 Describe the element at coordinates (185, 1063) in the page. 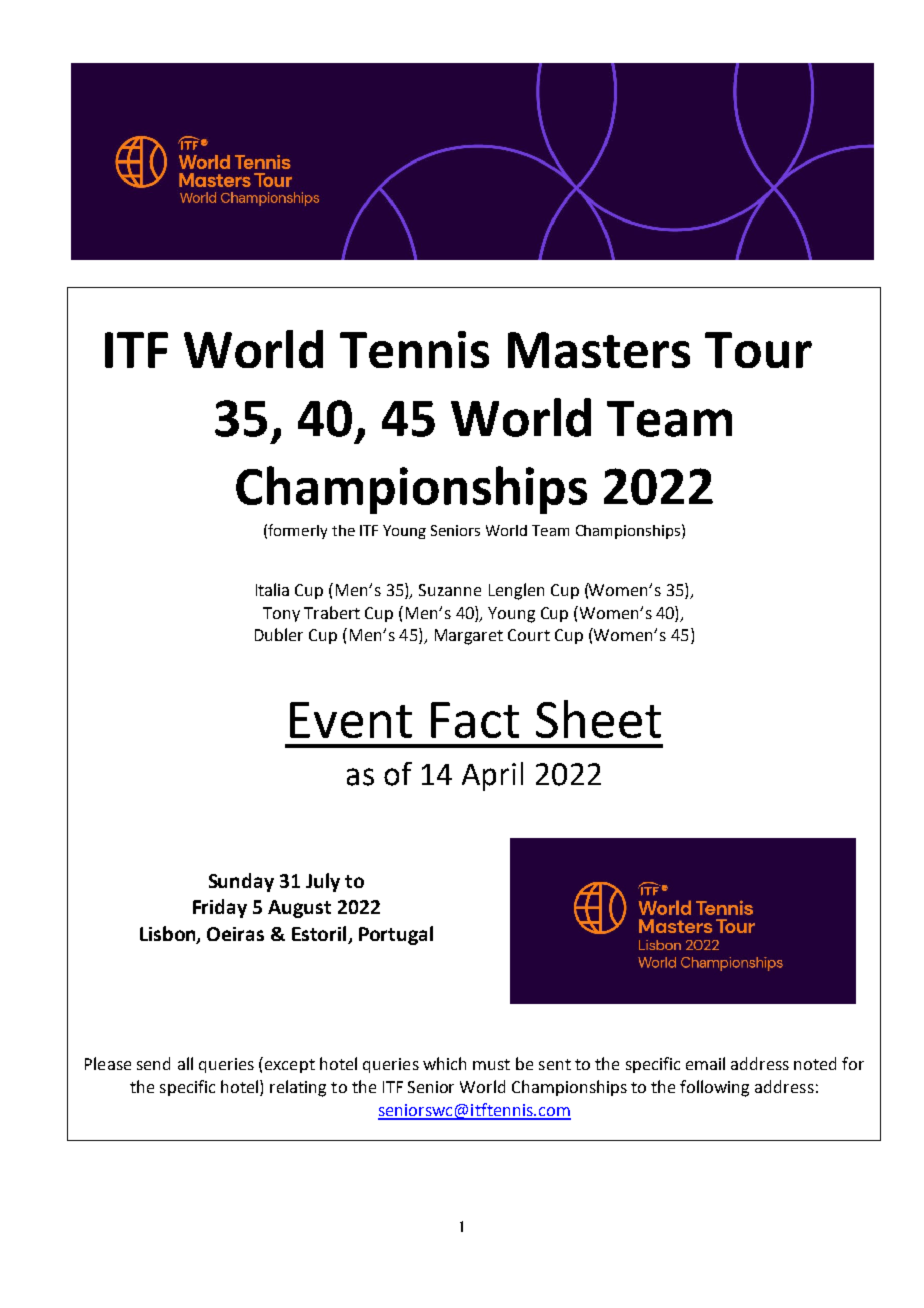

I see `all` at that location.
